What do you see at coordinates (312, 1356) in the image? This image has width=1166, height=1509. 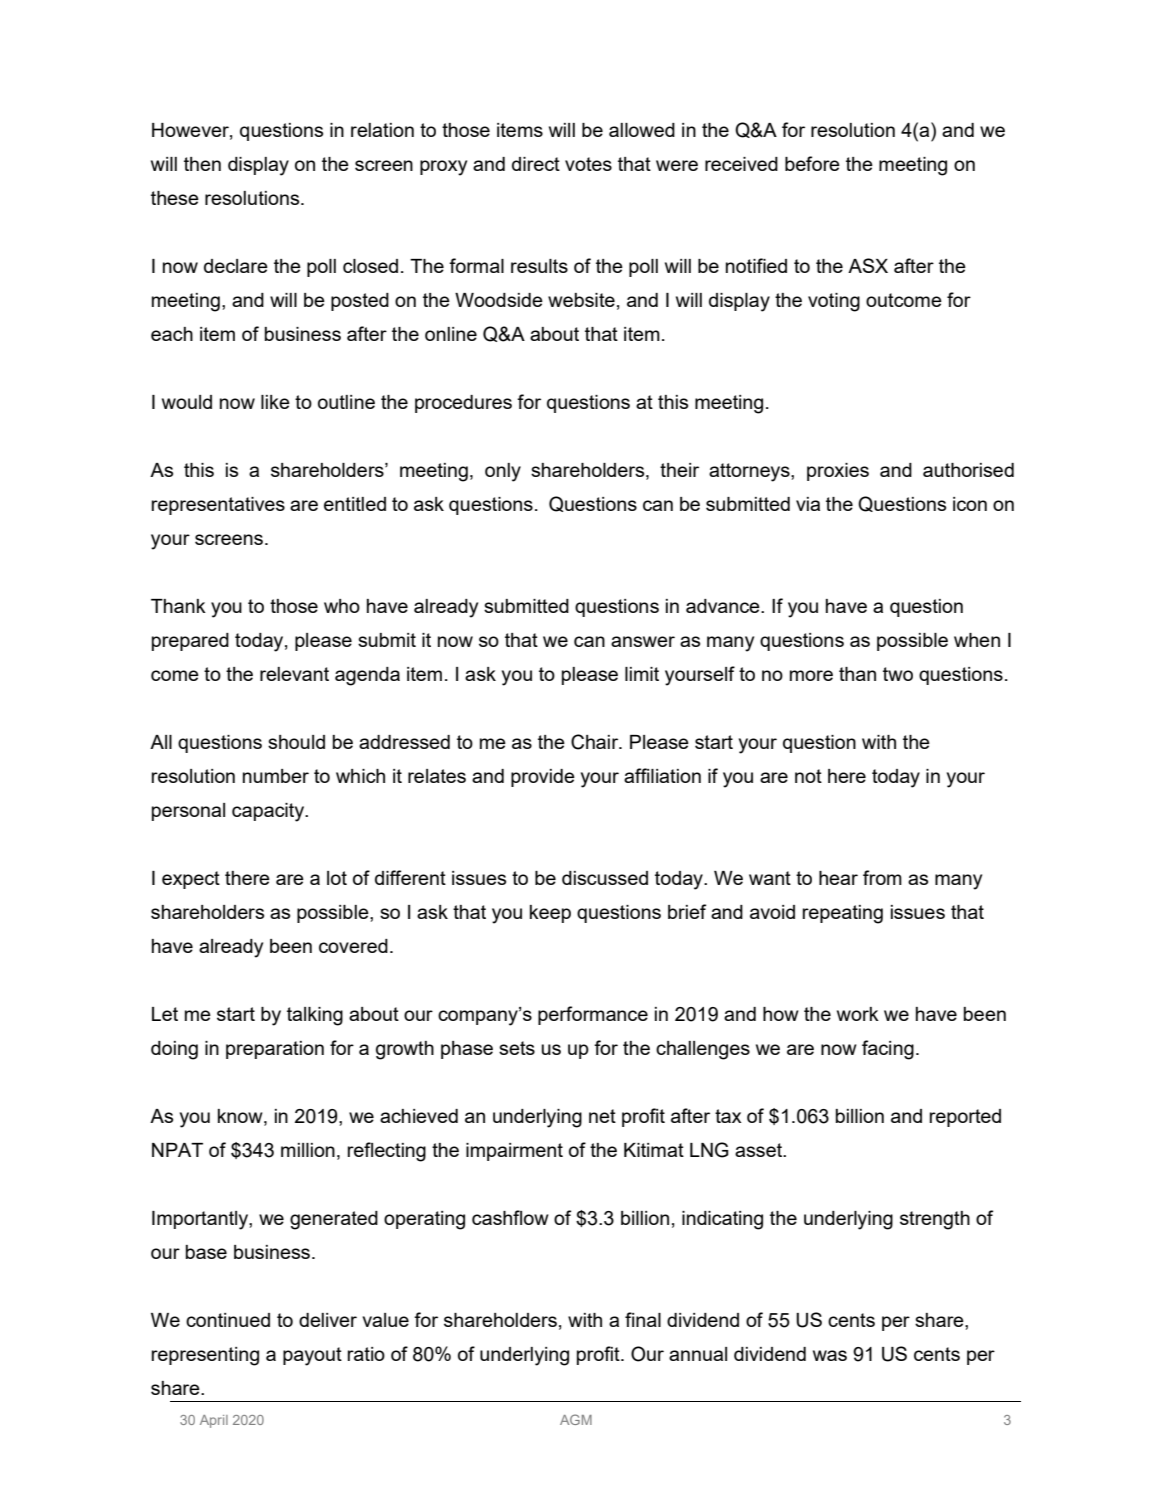 I see `payout` at bounding box center [312, 1356].
